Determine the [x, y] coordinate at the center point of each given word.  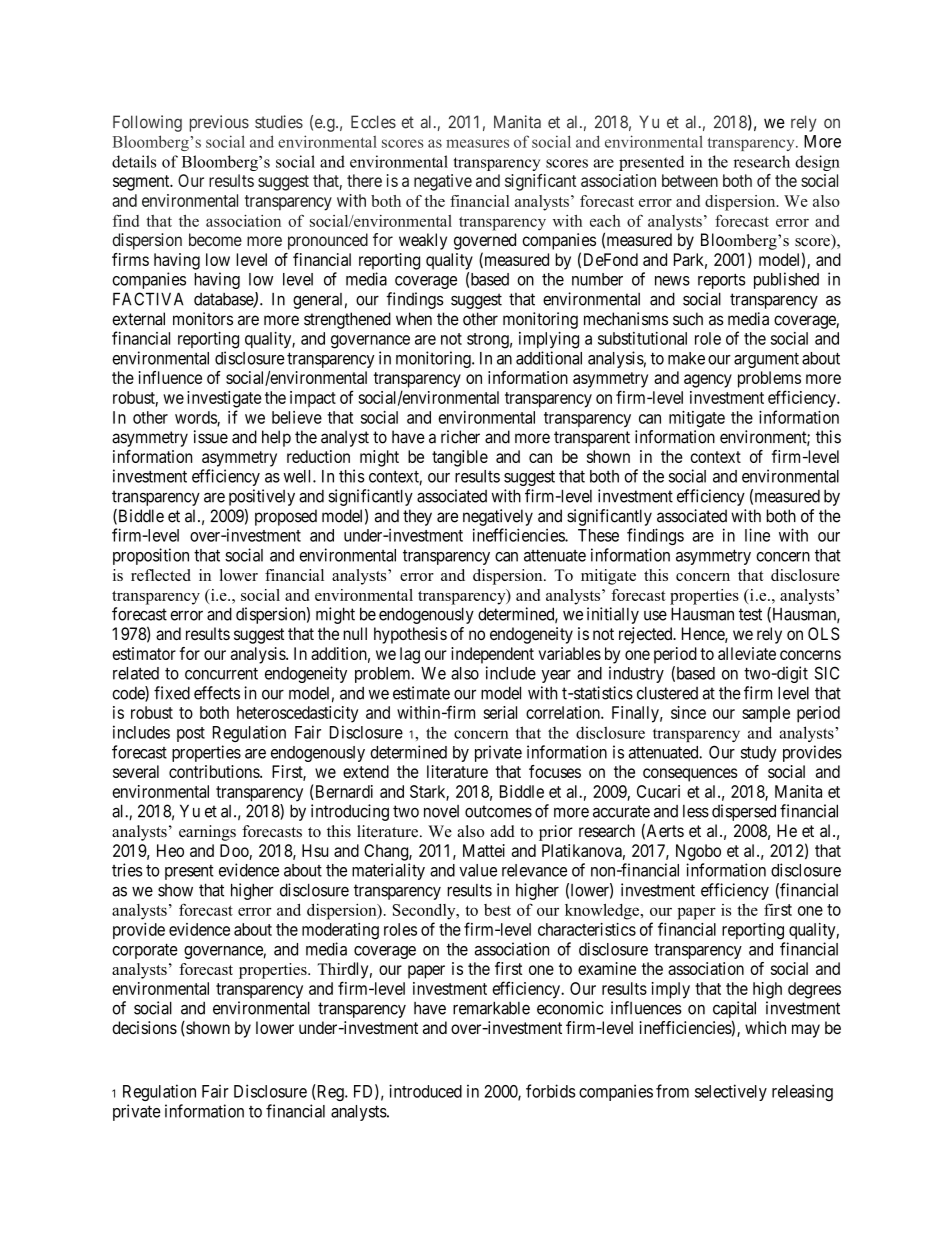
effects [217, 693]
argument [766, 360]
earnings [207, 833]
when [414, 319]
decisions [144, 1027]
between [690, 180]
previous [219, 123]
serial [500, 712]
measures [477, 143]
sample [766, 714]
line [757, 535]
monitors [203, 319]
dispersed [744, 812]
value [478, 870]
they [417, 517]
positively [262, 497]
